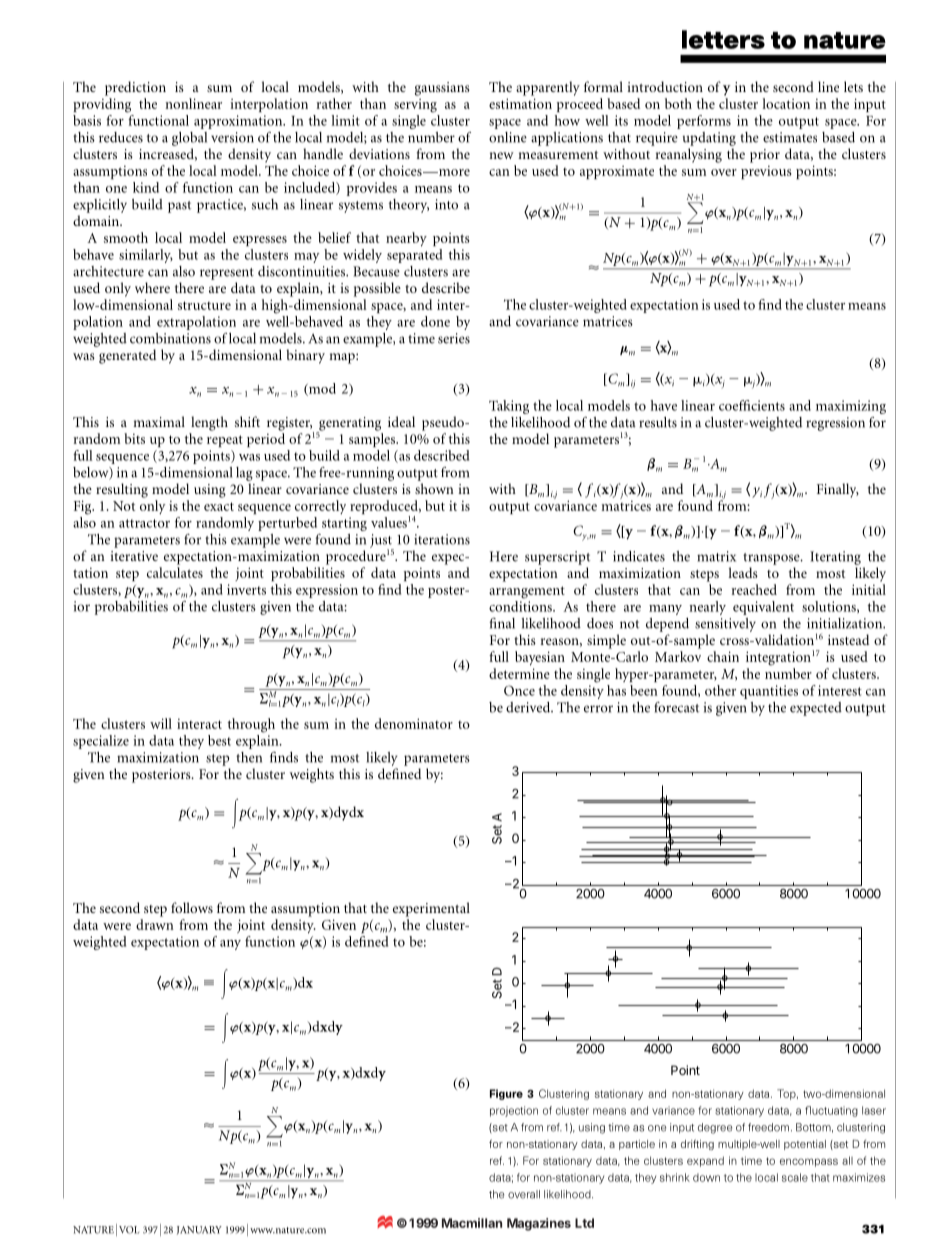 Image resolution: width=952 pixels, height=1254 pixels. Describe the element at coordinates (795, 1177) in the screenshot. I see `scale` at that location.
